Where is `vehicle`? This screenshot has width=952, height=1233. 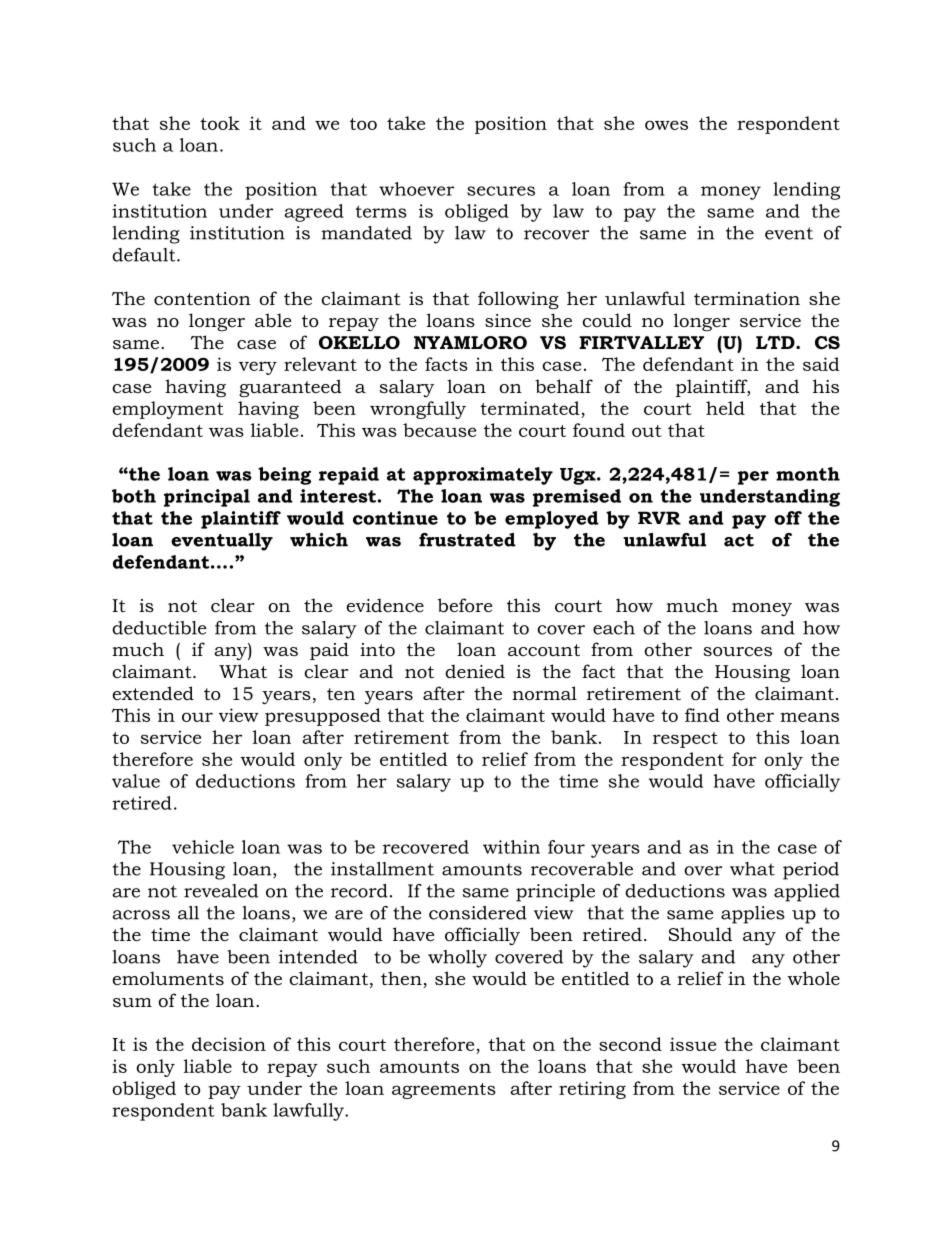 vehicle is located at coordinates (203, 847).
